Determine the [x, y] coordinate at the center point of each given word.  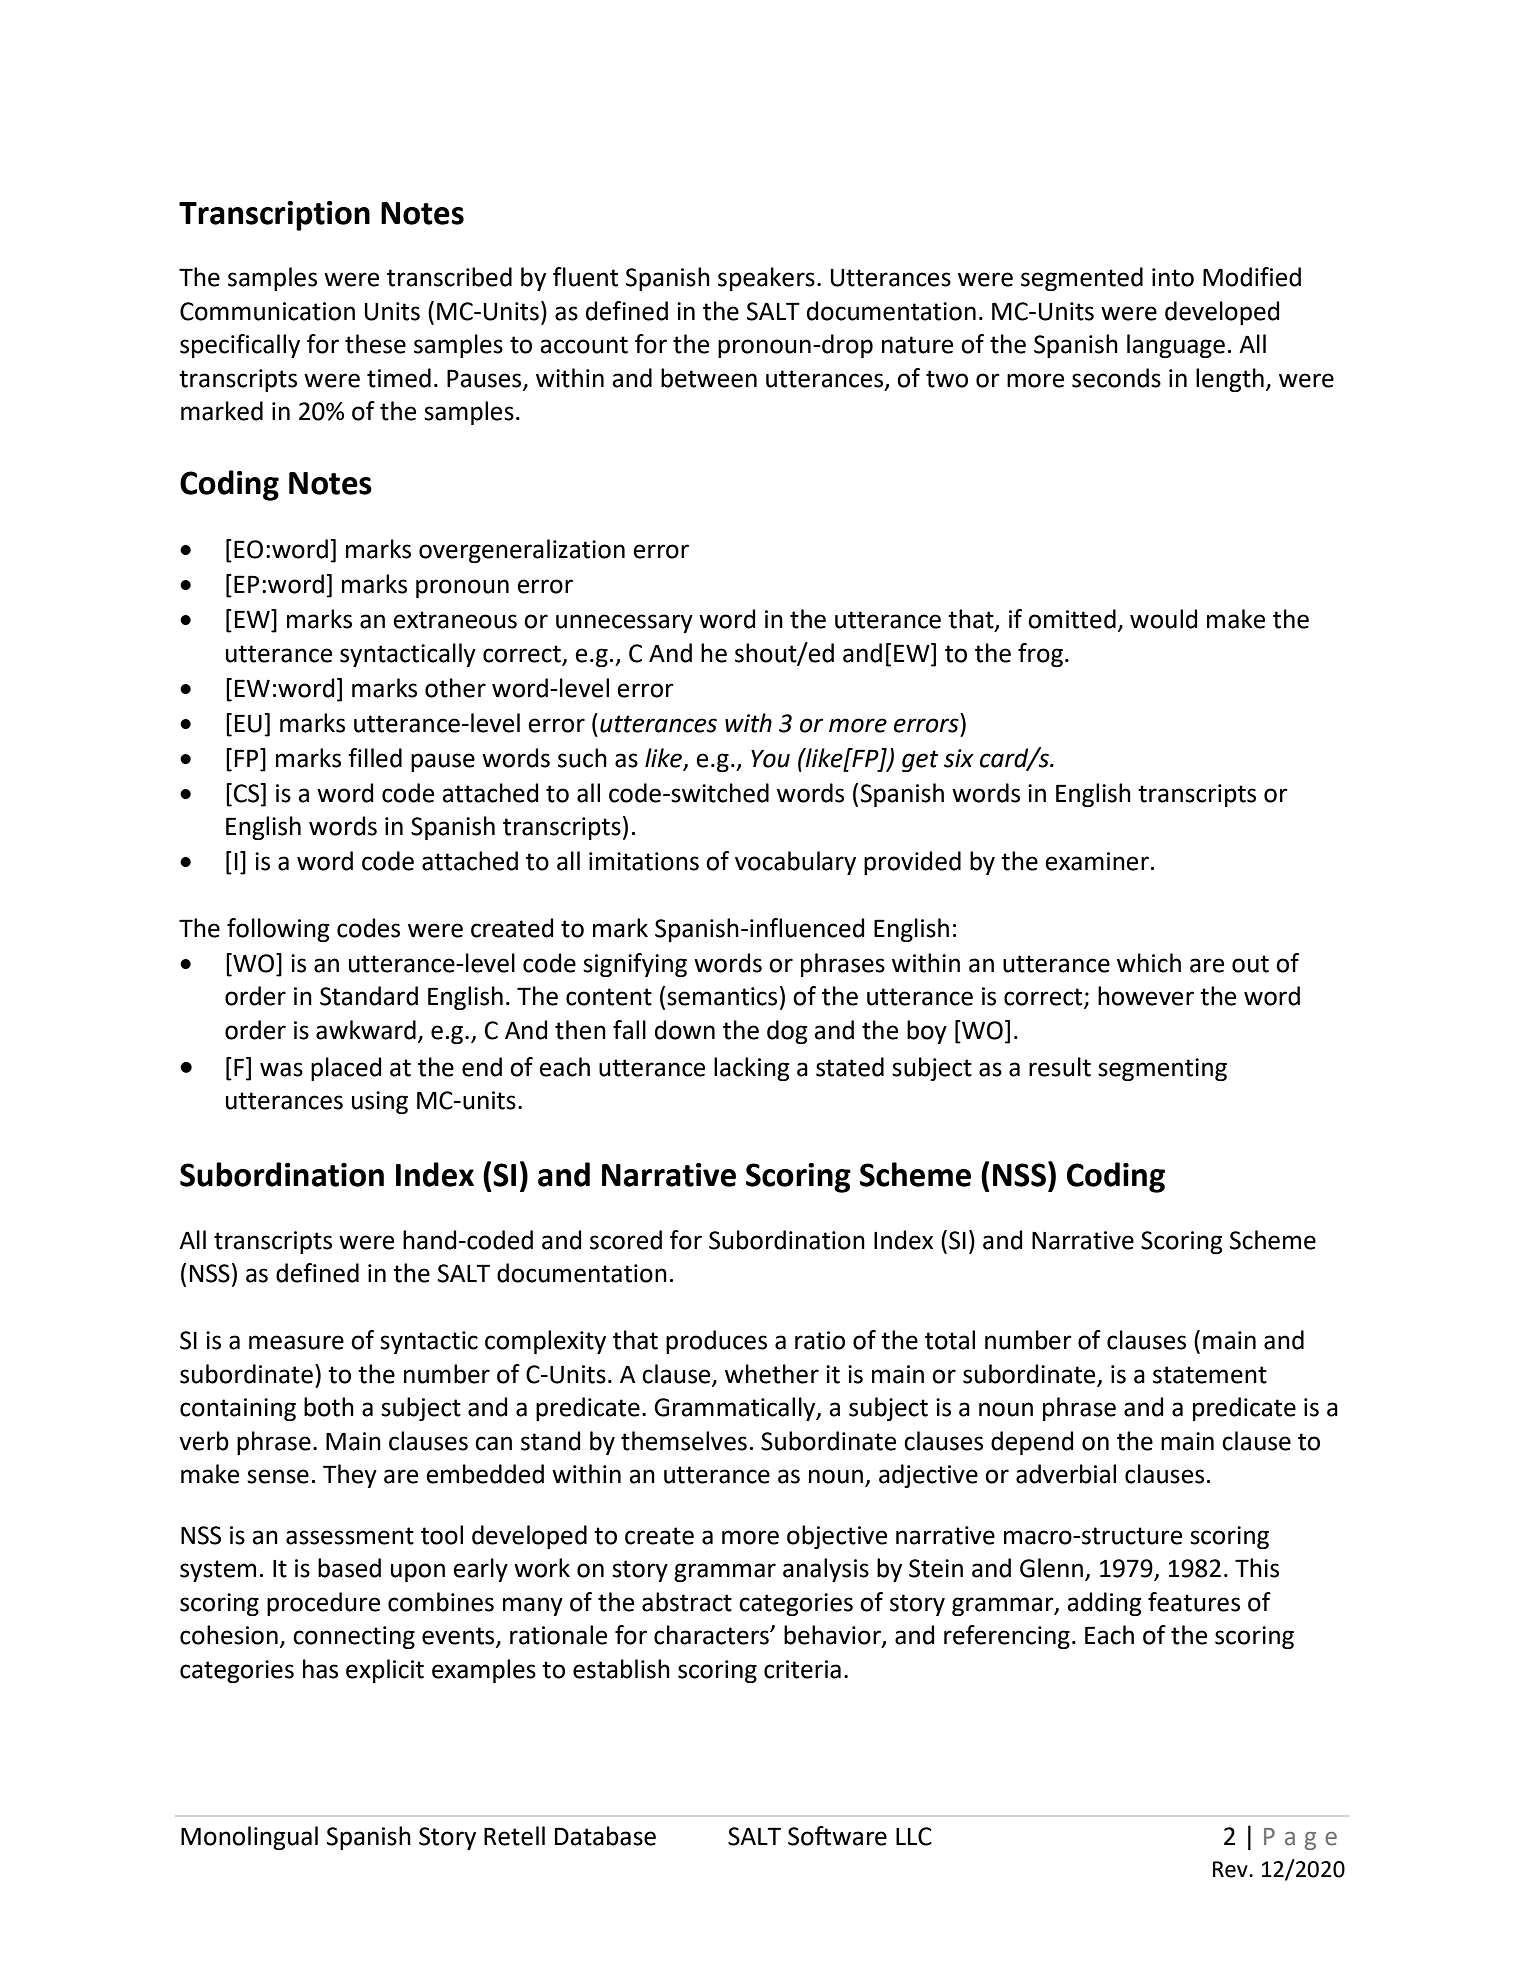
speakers [766, 279]
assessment [350, 1536]
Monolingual [249, 1838]
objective [837, 1537]
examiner [1097, 861]
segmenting [1162, 1069]
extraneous [455, 620]
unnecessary [624, 623]
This [1257, 1568]
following [278, 930]
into [1173, 277]
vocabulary [795, 863]
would [1164, 619]
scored [626, 1240]
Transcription [274, 216]
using [380, 1102]
